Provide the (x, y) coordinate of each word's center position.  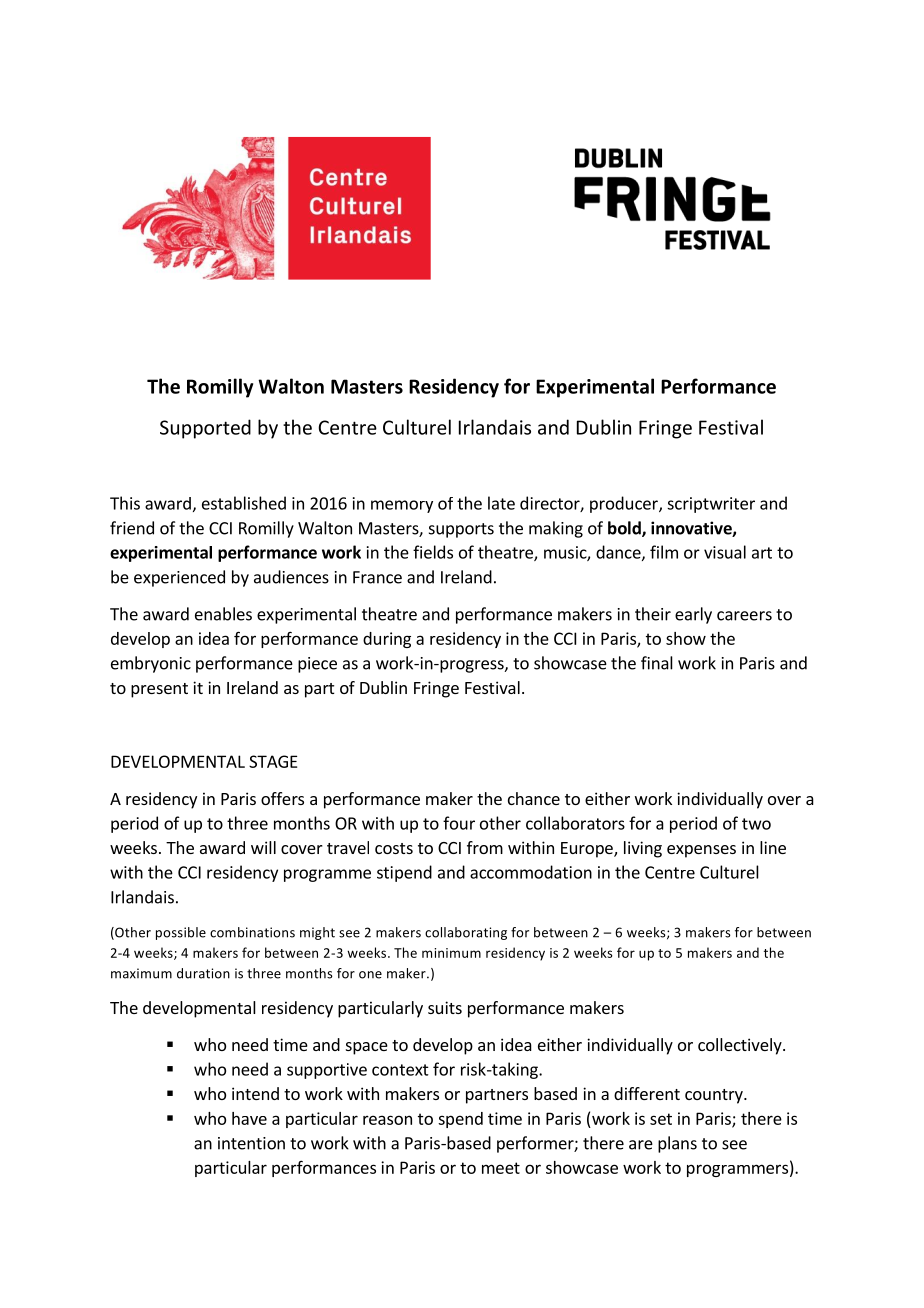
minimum (451, 953)
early (693, 615)
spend (460, 1120)
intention (251, 1143)
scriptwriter (711, 505)
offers (282, 798)
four (459, 823)
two (756, 824)
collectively (741, 1046)
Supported (205, 429)
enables (223, 614)
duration (203, 973)
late (501, 503)
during (387, 640)
